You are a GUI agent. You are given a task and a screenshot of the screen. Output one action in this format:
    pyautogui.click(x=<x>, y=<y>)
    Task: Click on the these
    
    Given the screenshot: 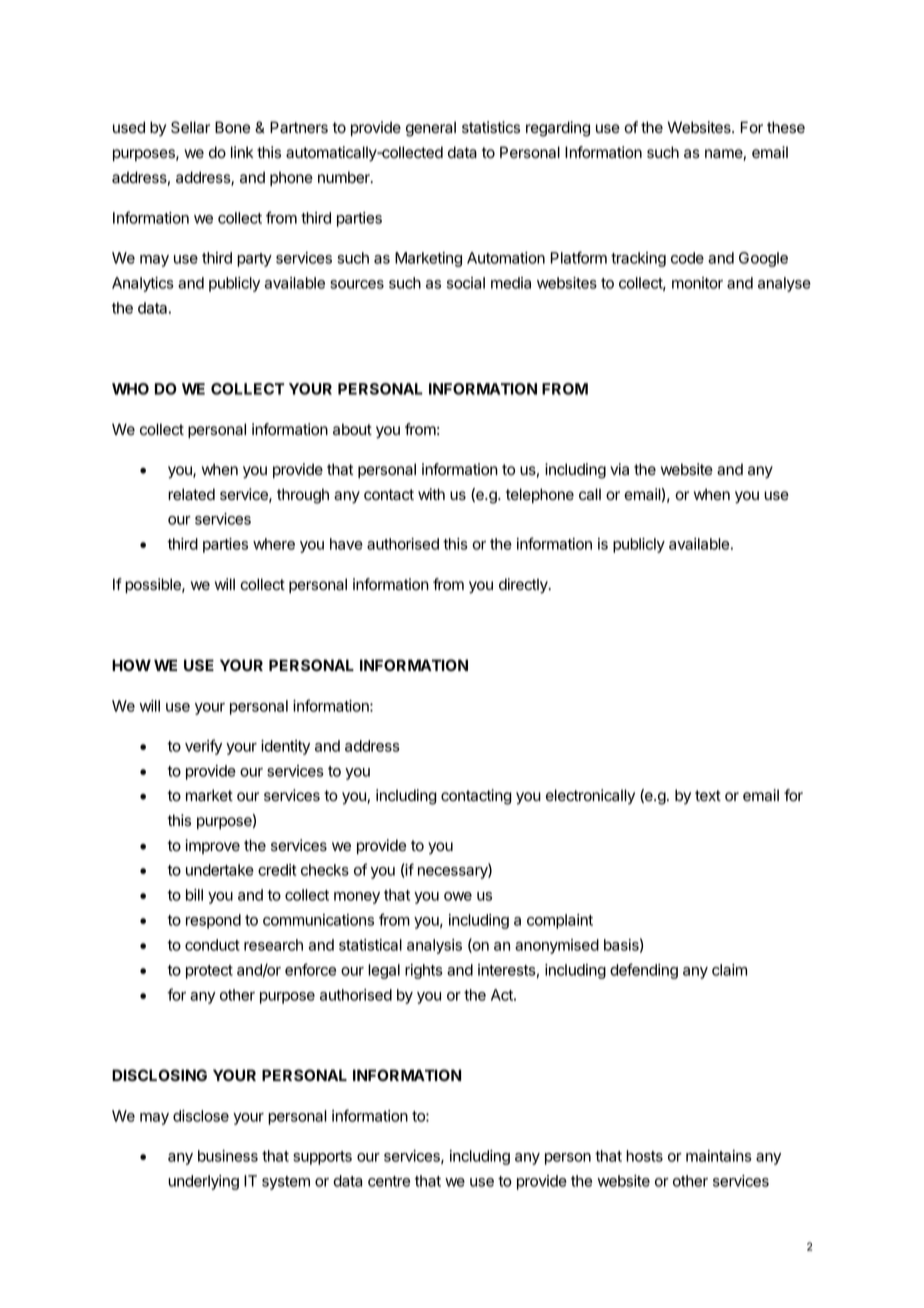 What is the action you would take?
    pyautogui.click(x=786, y=127)
